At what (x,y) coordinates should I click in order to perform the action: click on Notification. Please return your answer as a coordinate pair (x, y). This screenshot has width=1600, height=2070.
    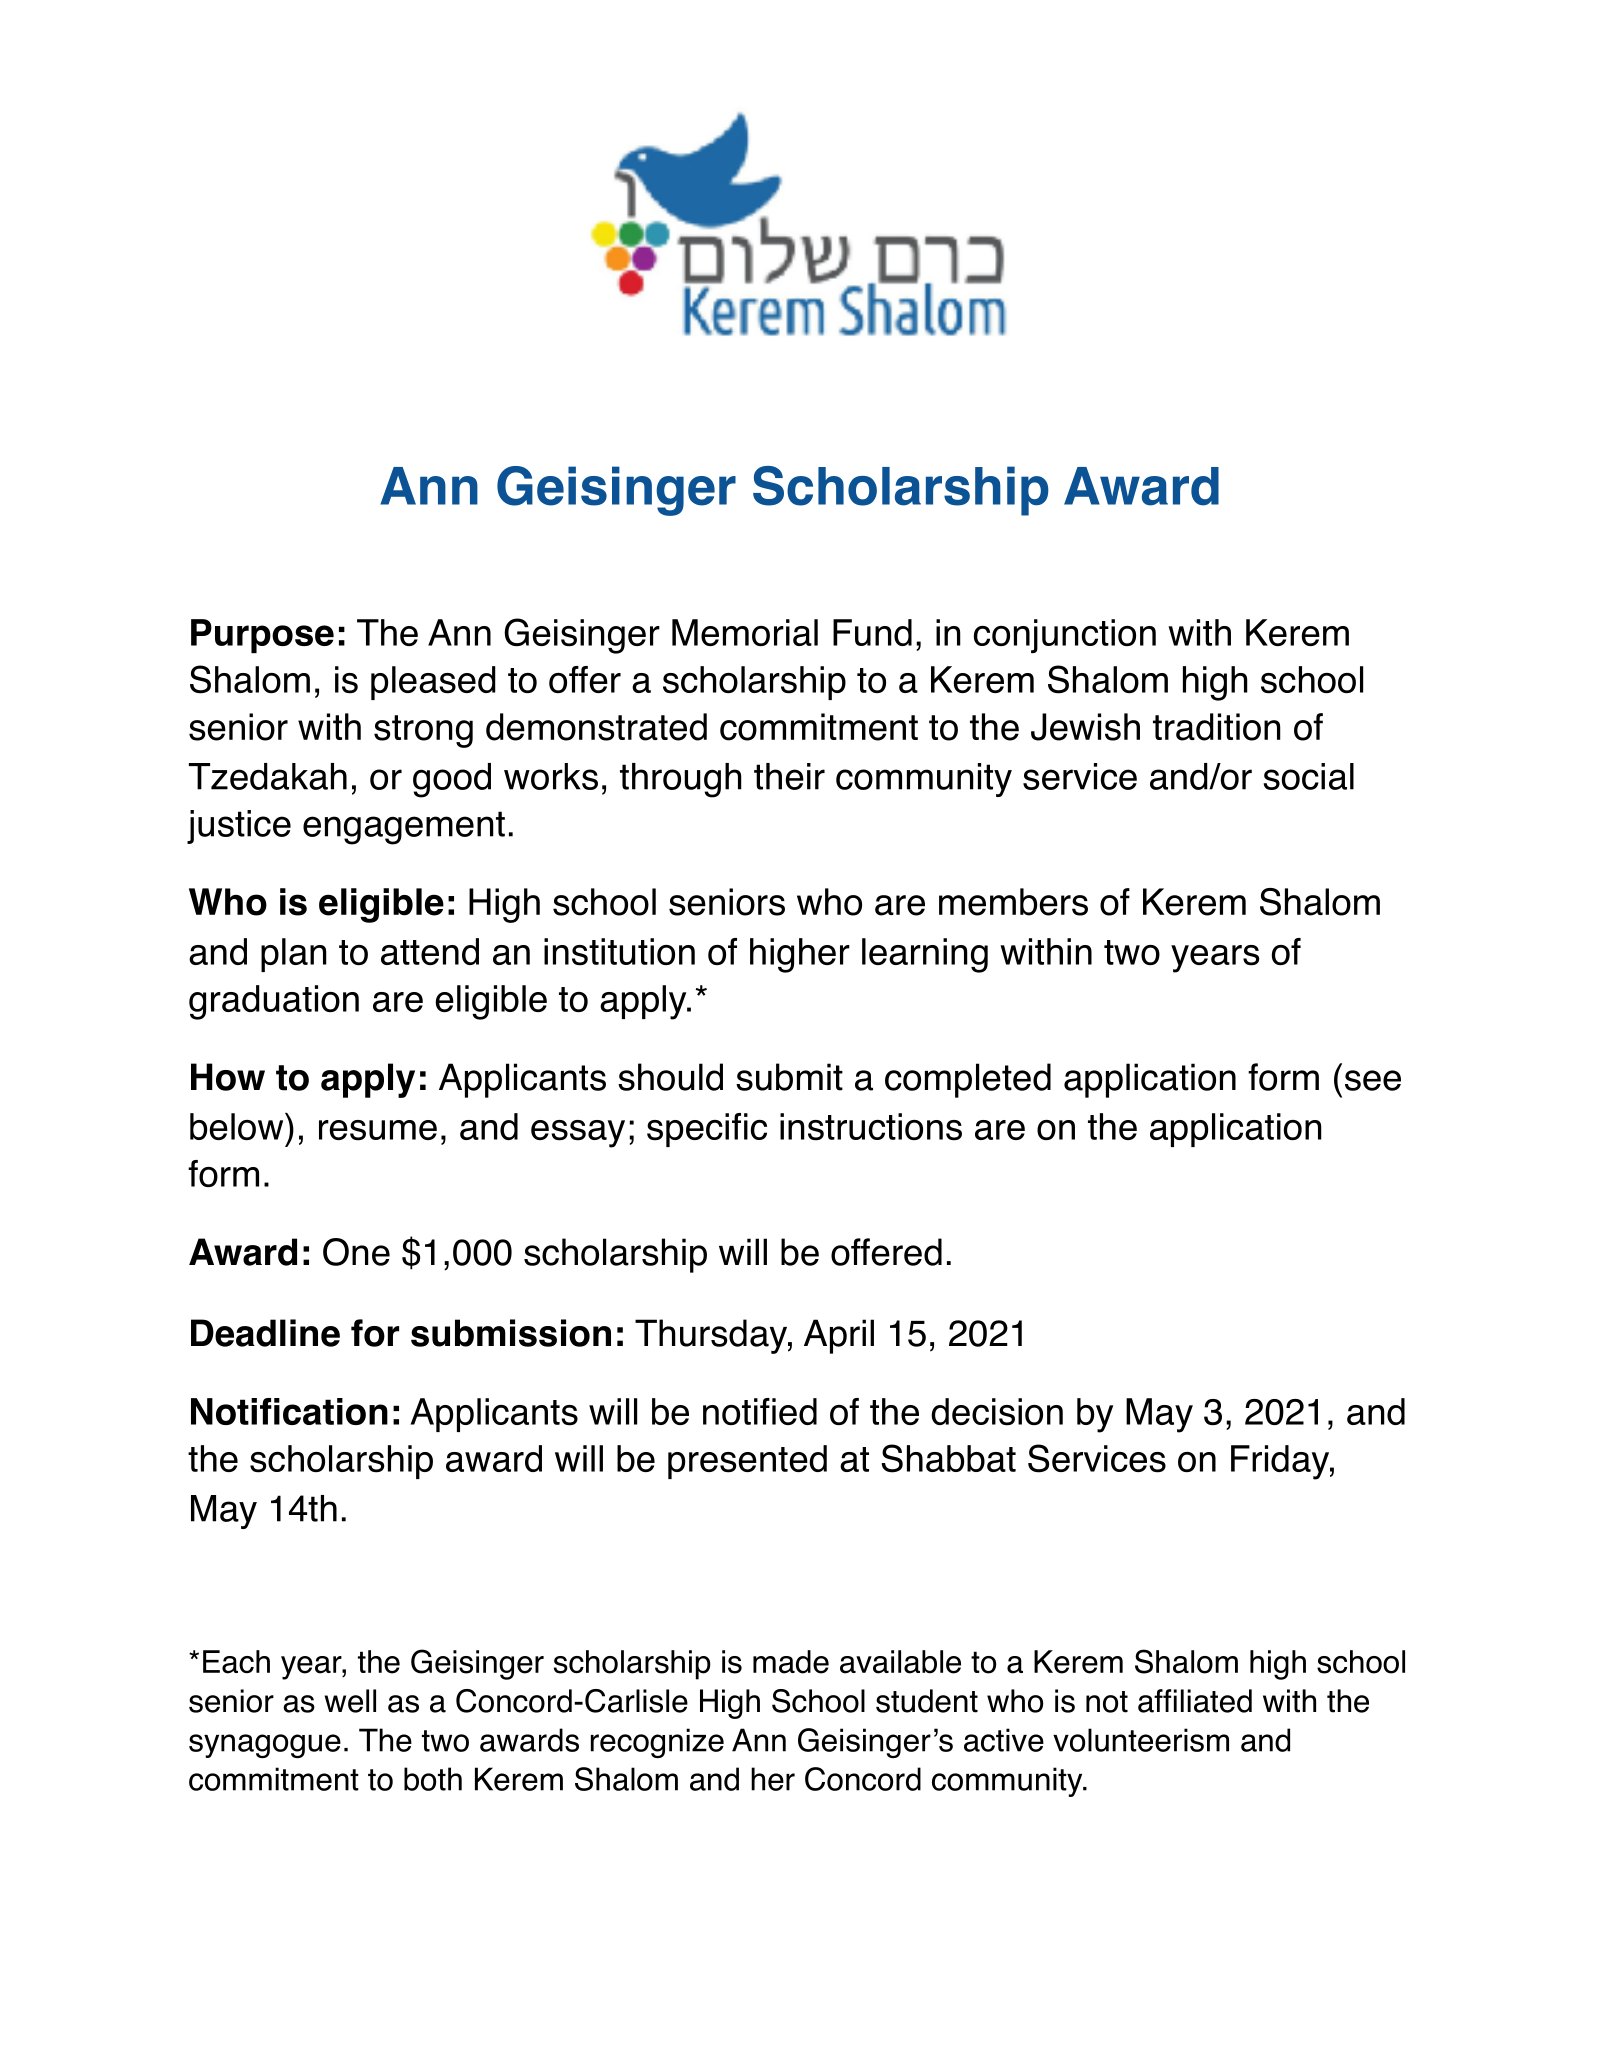
    Looking at the image, I should click on (289, 1411).
